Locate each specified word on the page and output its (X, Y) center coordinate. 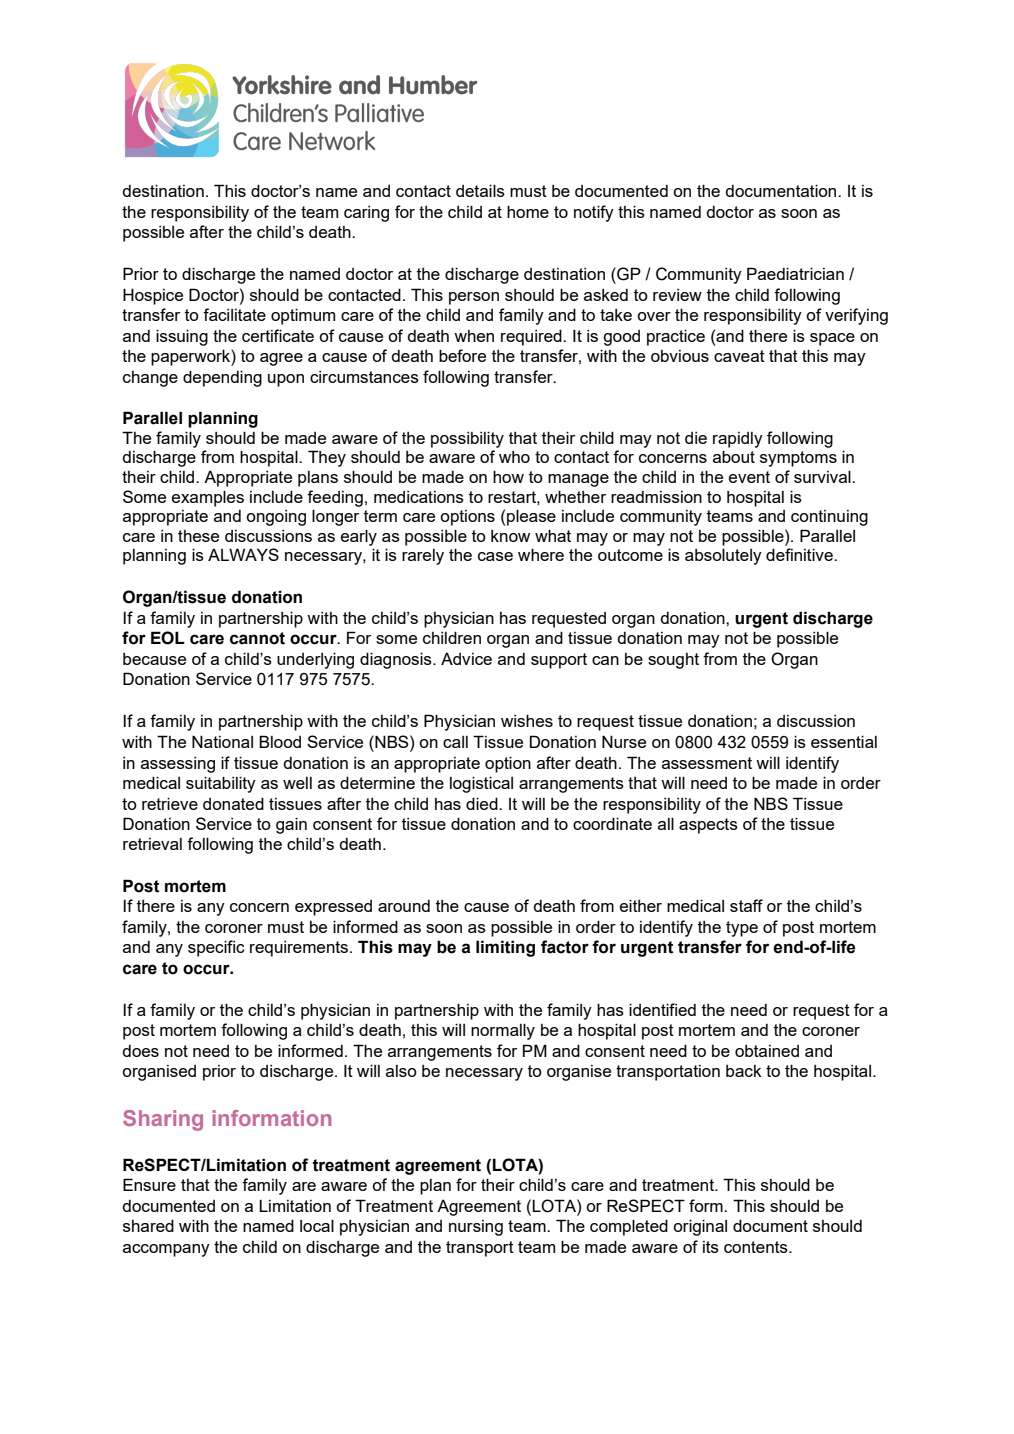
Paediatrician (795, 273)
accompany (166, 1250)
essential (844, 741)
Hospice (153, 296)
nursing (476, 1228)
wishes (527, 720)
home (528, 211)
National (222, 741)
